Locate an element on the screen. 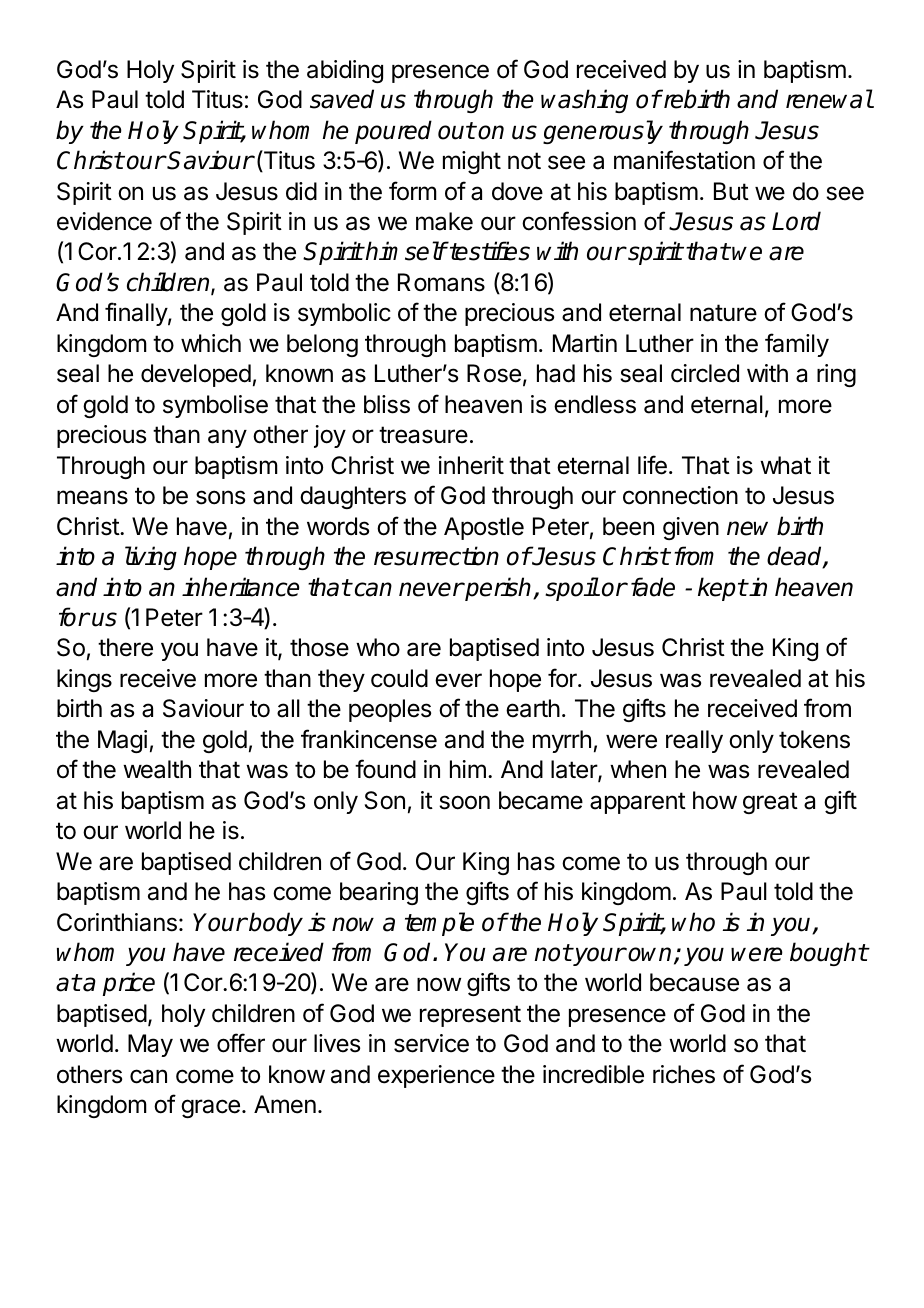  saved is located at coordinates (342, 99).
